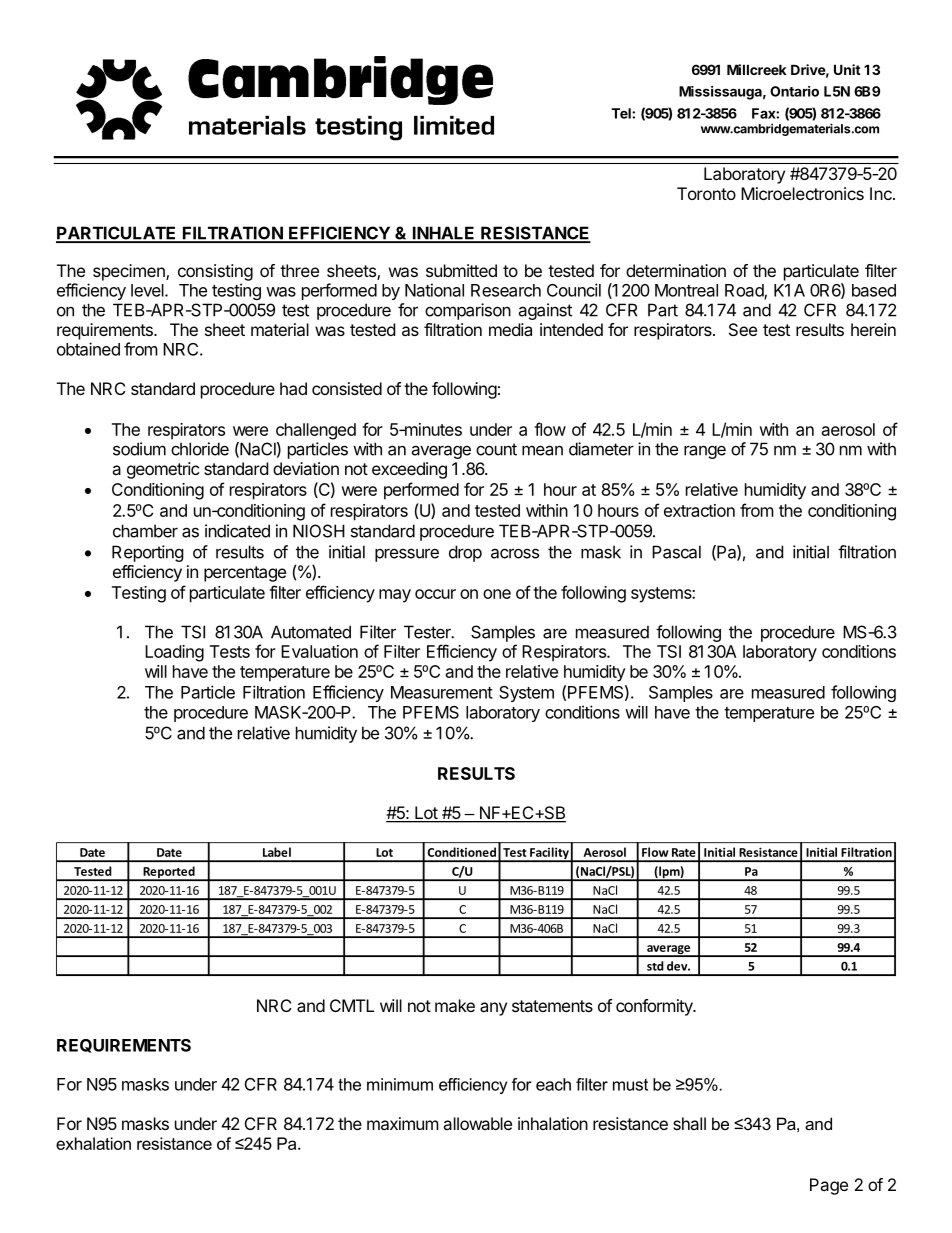 The image size is (952, 1233). Describe the element at coordinates (200, 449) in the document. I see `chloride` at that location.
